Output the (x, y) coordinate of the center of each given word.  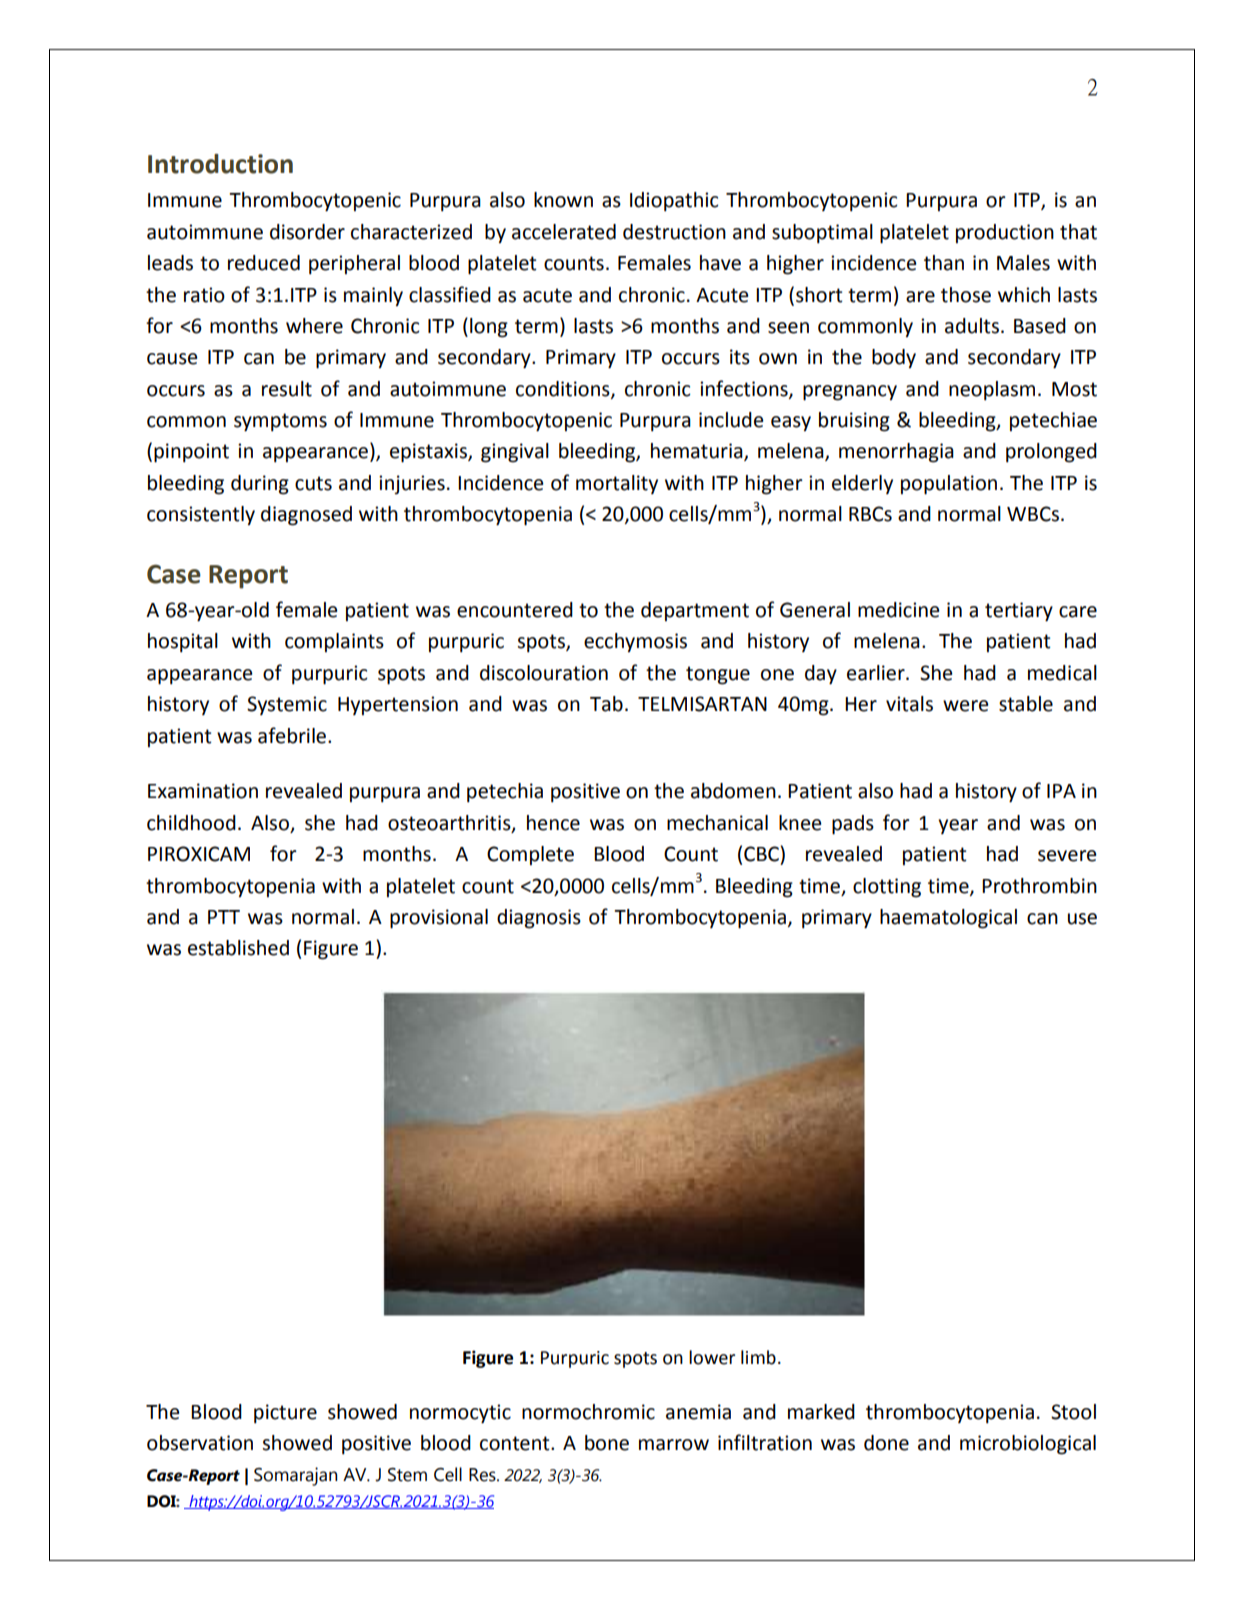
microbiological (1028, 1445)
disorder (307, 232)
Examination (203, 791)
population (949, 485)
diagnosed (306, 516)
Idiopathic (674, 202)
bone (607, 1443)
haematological (948, 919)
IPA (1061, 791)
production (1005, 233)
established (238, 948)
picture (285, 1414)
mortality (617, 484)
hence (553, 823)
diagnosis (539, 919)
